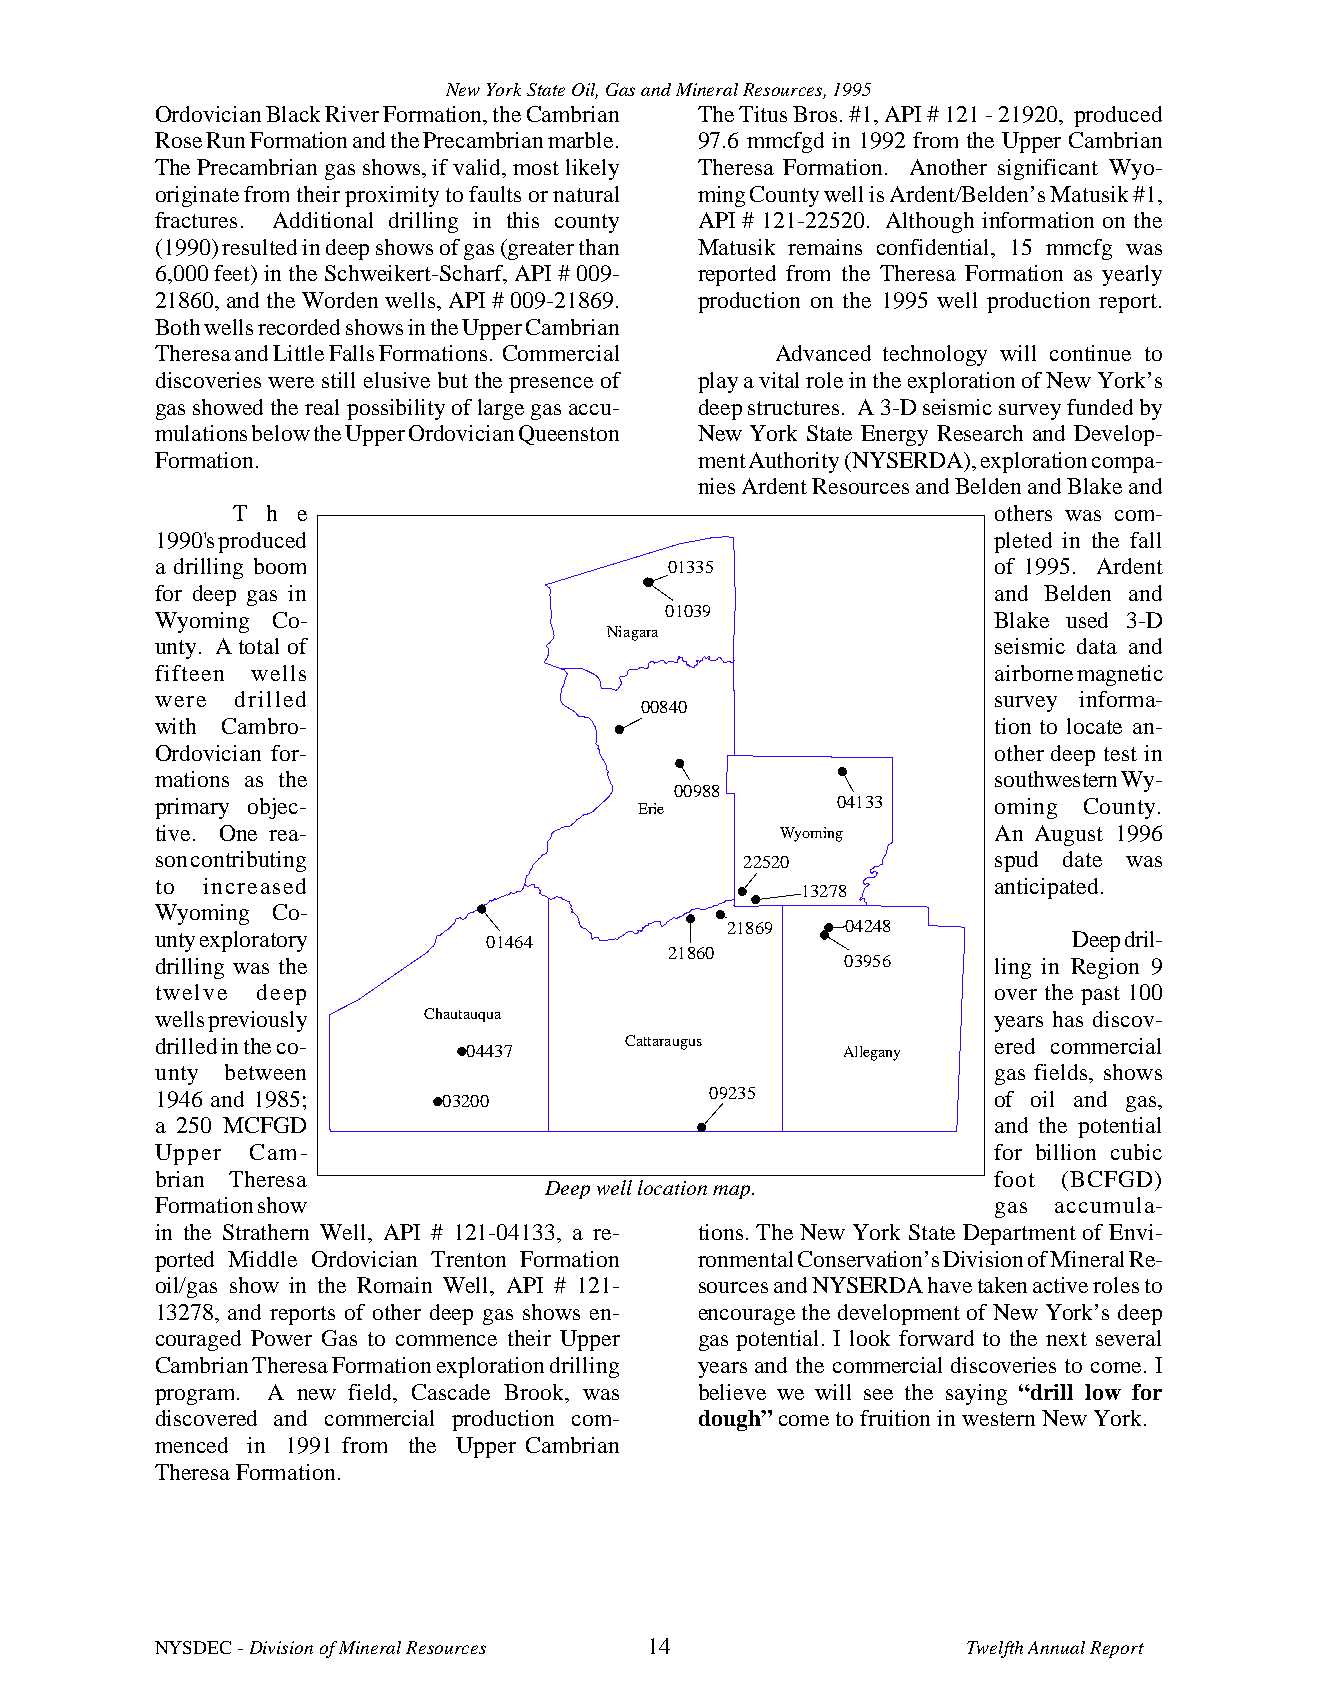 The height and width of the screenshot is (1706, 1318). What do you see at coordinates (718, 382) in the screenshot?
I see `play` at bounding box center [718, 382].
